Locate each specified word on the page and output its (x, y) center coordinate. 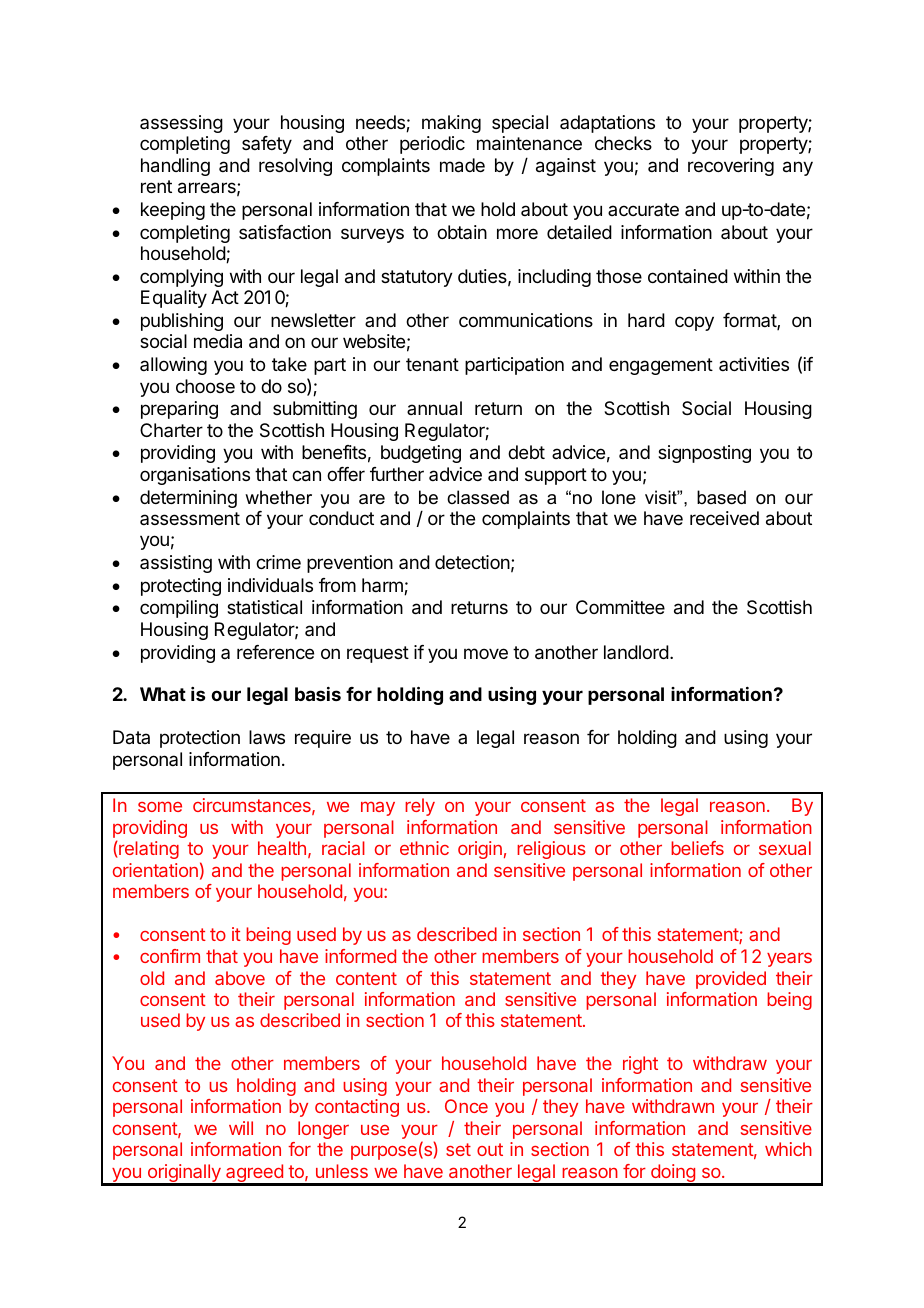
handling (175, 167)
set (458, 1149)
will (241, 1128)
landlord (636, 652)
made (462, 165)
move (486, 653)
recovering (731, 167)
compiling (179, 609)
